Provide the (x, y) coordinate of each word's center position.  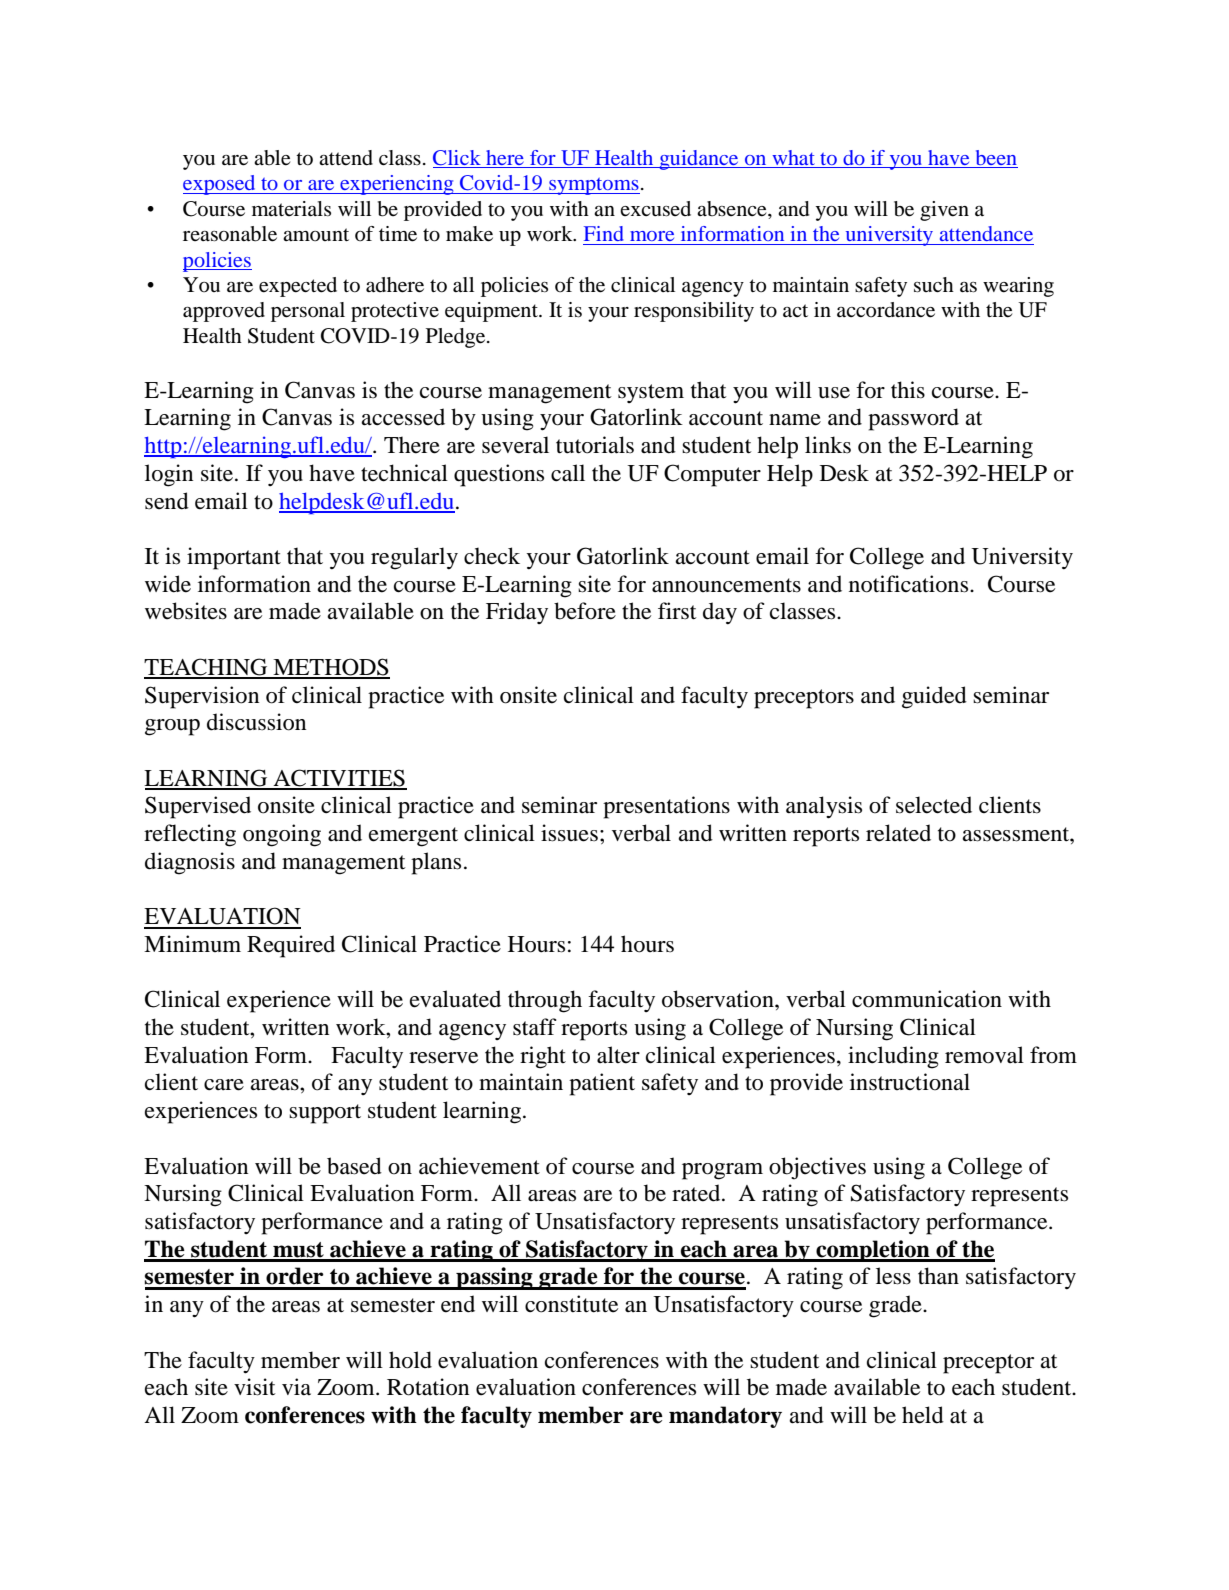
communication (927, 999)
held (923, 1415)
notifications (910, 584)
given (944, 211)
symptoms (593, 186)
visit (255, 1387)
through (545, 1001)
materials (291, 208)
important (234, 558)
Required (291, 946)
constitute (571, 1304)
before (585, 611)
